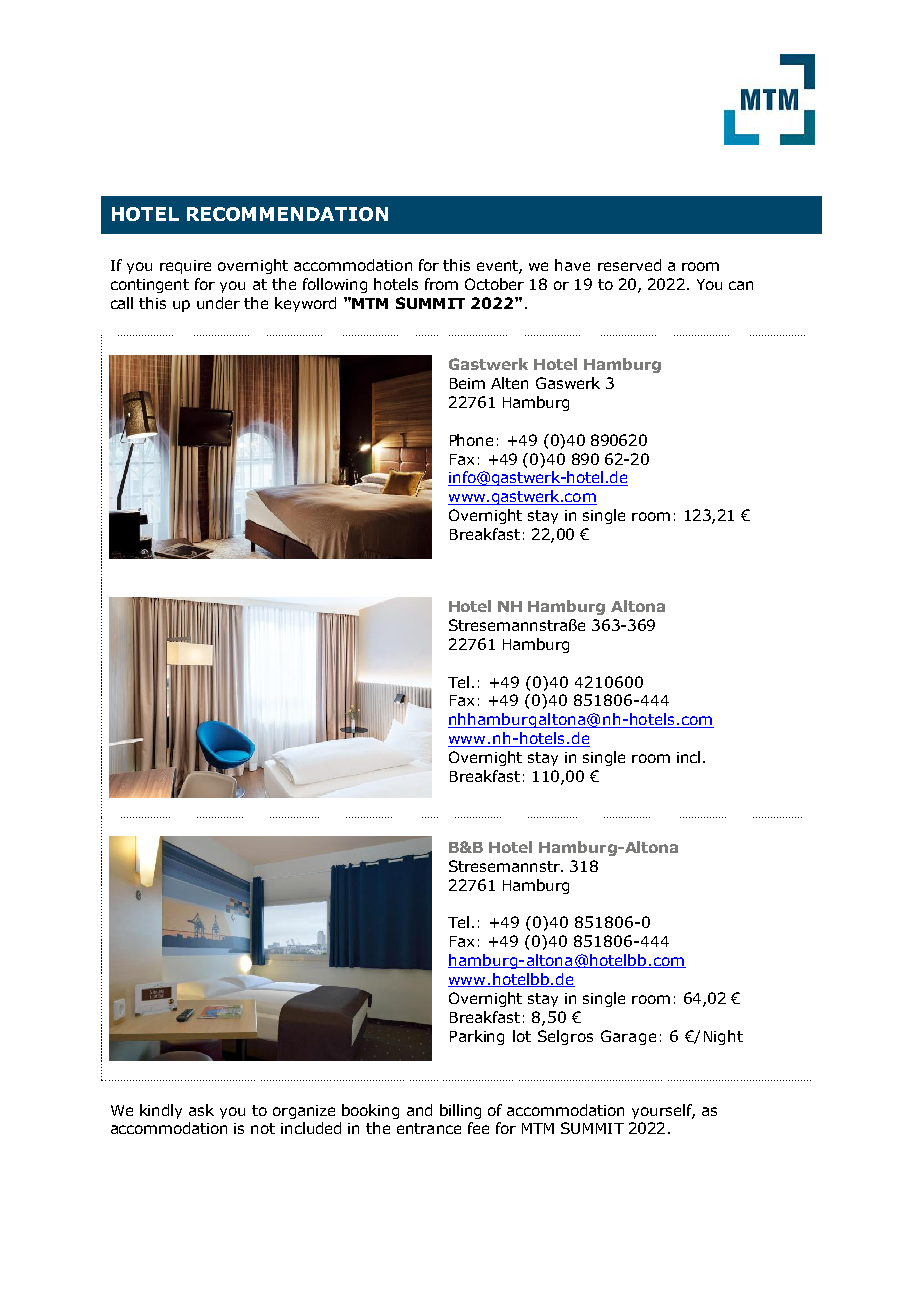 The width and height of the page is (924, 1308). What do you see at coordinates (628, 1037) in the page?
I see `Garage` at bounding box center [628, 1037].
